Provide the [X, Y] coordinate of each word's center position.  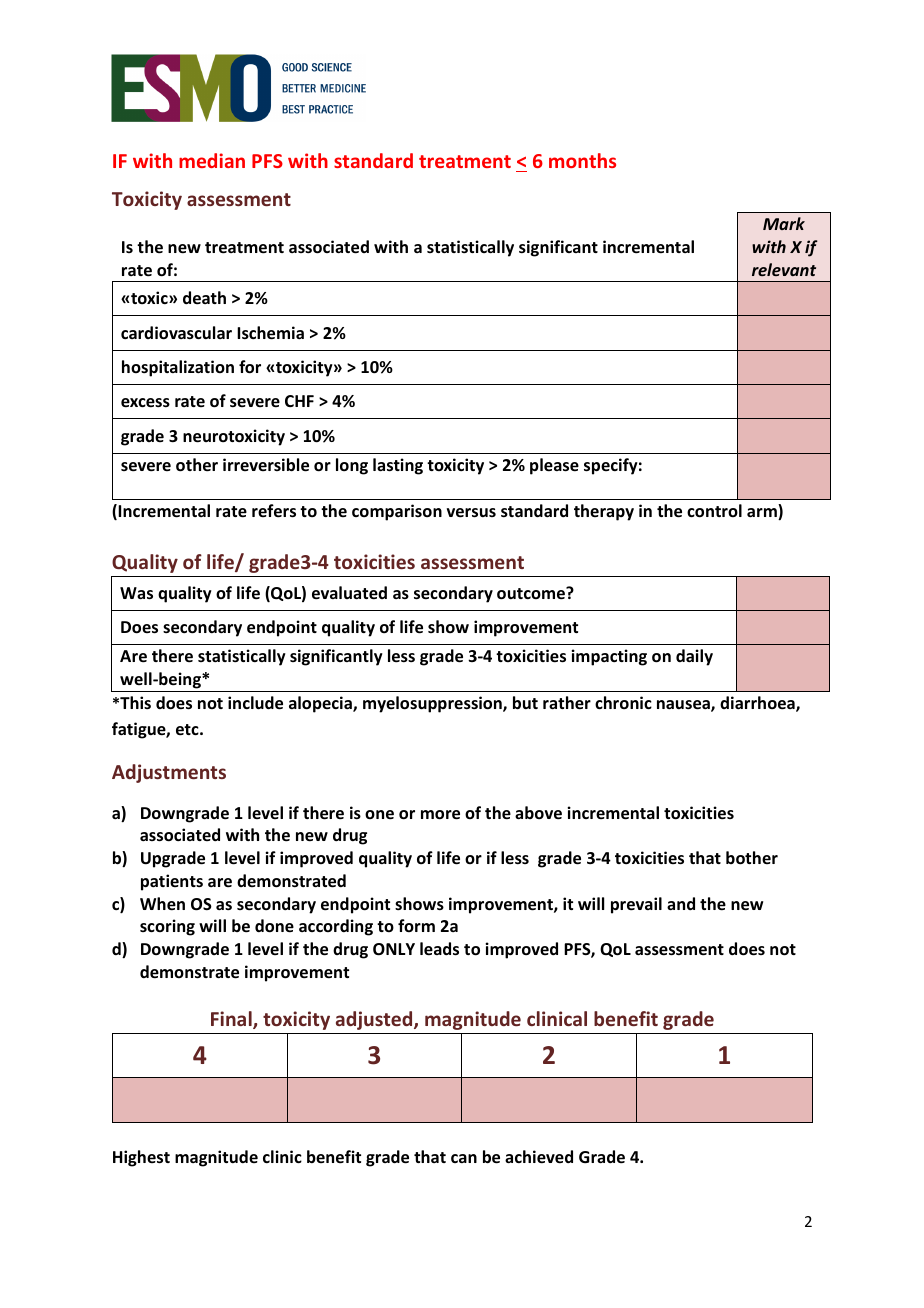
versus [471, 513]
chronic [623, 702]
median [212, 160]
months [582, 160]
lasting [398, 466]
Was [136, 593]
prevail [636, 905]
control [714, 511]
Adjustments [169, 773]
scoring [167, 927]
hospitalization [178, 368]
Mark [784, 223]
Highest [141, 1158]
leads [439, 949]
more [440, 815]
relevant [784, 269]
